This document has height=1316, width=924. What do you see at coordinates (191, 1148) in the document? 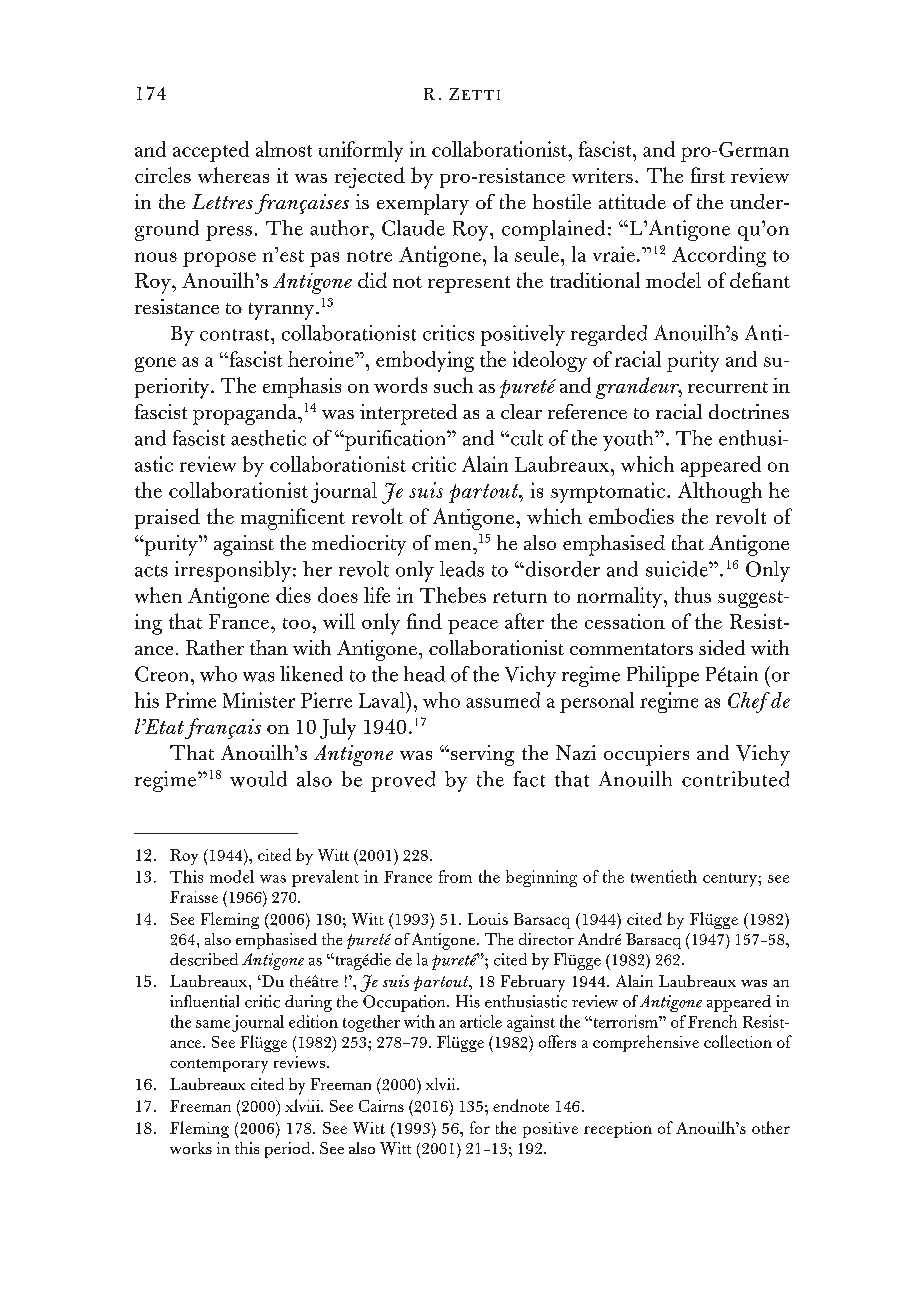
I see `works` at bounding box center [191, 1148].
